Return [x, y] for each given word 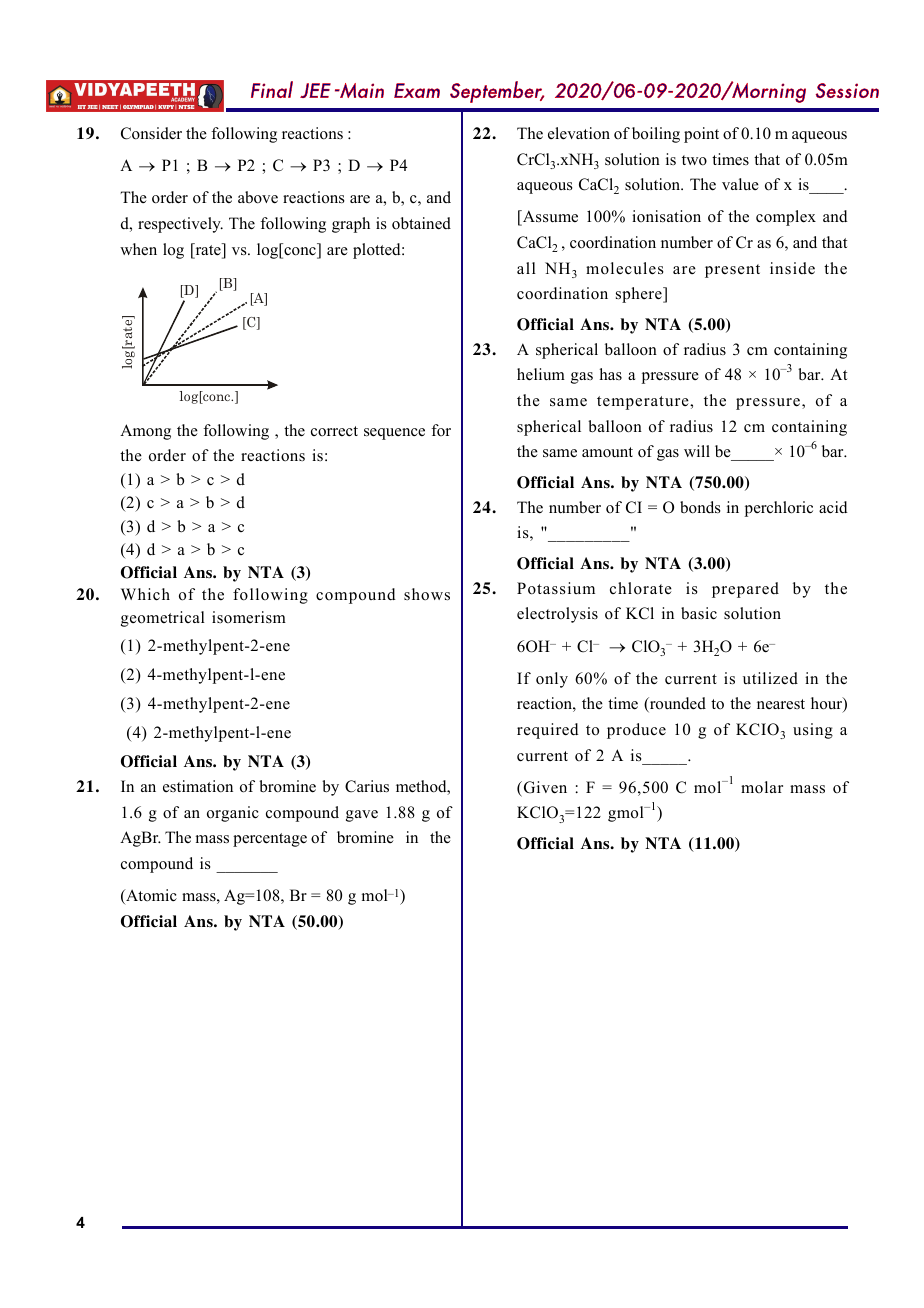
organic [233, 814]
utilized [770, 678]
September [497, 92]
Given [544, 787]
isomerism [249, 617]
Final [272, 89]
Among [145, 432]
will [697, 451]
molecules [625, 268]
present [732, 271]
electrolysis [557, 615]
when [138, 249]
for [441, 430]
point [701, 135]
